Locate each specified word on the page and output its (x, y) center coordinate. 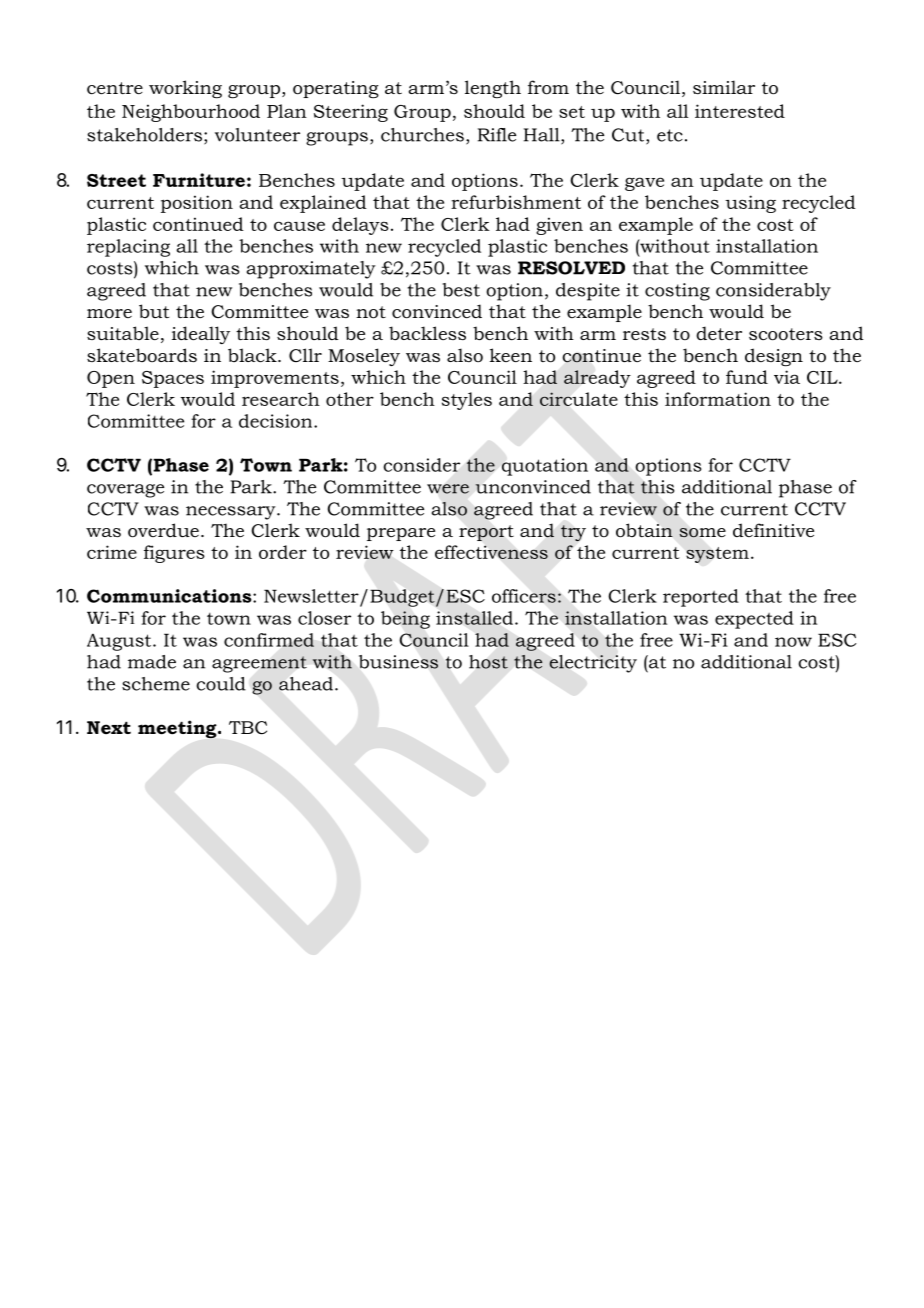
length (493, 89)
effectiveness (491, 552)
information (718, 399)
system (717, 555)
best (461, 290)
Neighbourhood (191, 113)
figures (174, 554)
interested (740, 111)
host (488, 662)
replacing (128, 248)
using (750, 204)
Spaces (173, 379)
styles (467, 401)
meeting (178, 729)
